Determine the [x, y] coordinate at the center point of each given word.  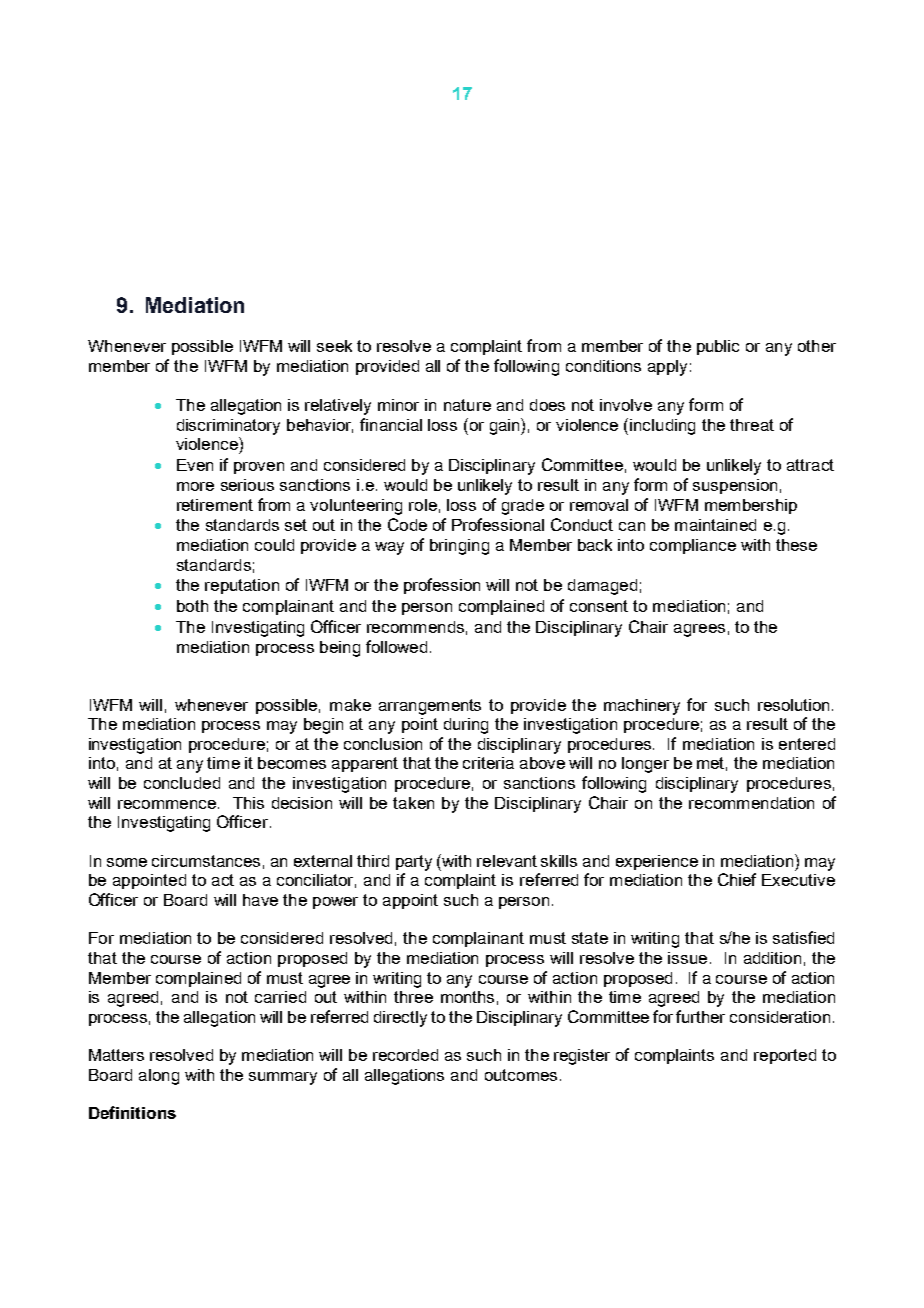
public [718, 347]
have [260, 900]
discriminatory [228, 427]
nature [467, 405]
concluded [182, 783]
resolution [795, 705]
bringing [459, 547]
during [466, 726]
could [274, 545]
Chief [737, 879]
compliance [693, 546]
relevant [507, 861]
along [159, 1077]
